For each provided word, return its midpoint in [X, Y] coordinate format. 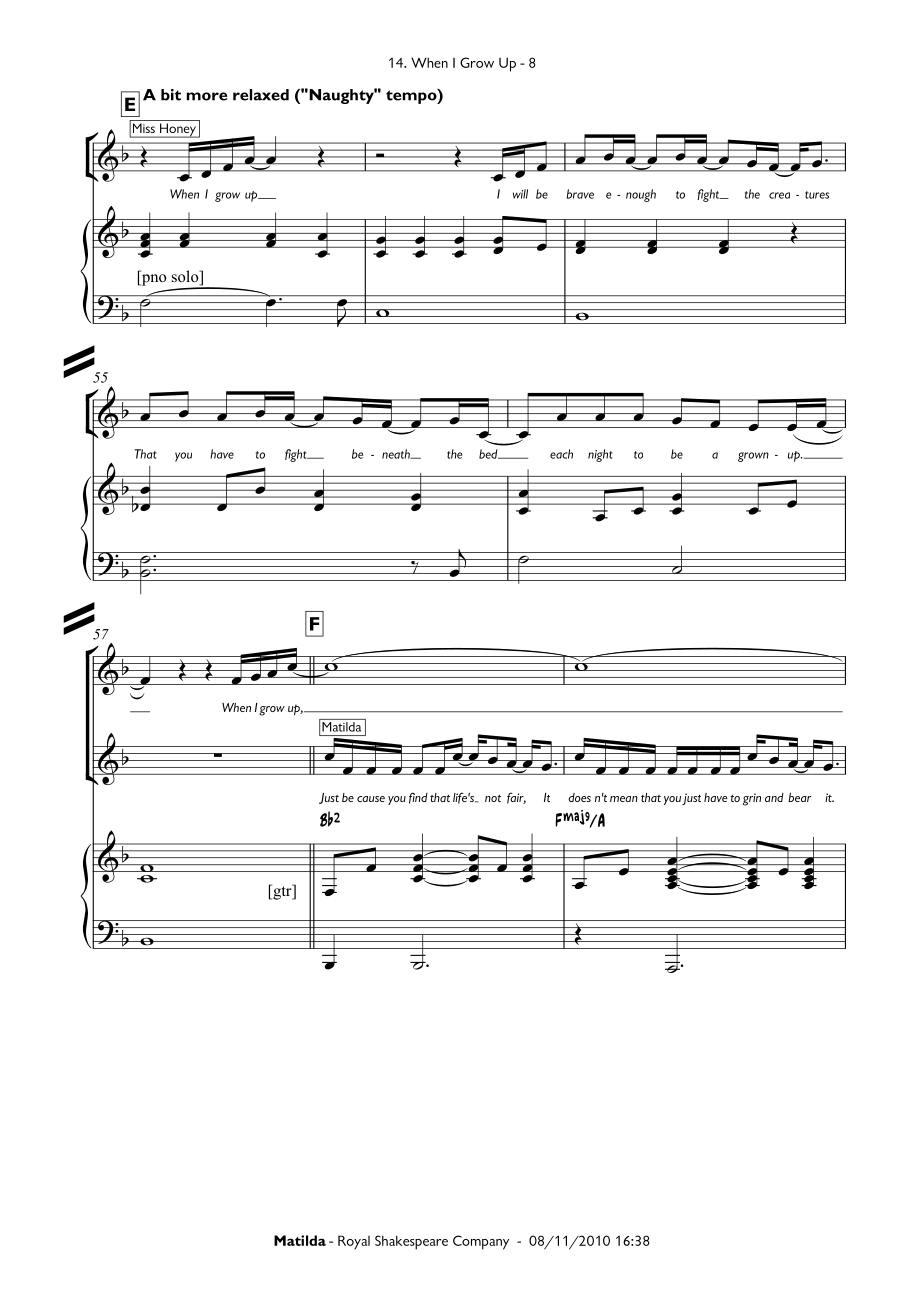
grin [752, 799]
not [493, 798]
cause [371, 799]
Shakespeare [411, 1242]
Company [481, 1242]
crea [779, 195]
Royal [354, 1242]
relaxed [261, 95]
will [520, 194]
